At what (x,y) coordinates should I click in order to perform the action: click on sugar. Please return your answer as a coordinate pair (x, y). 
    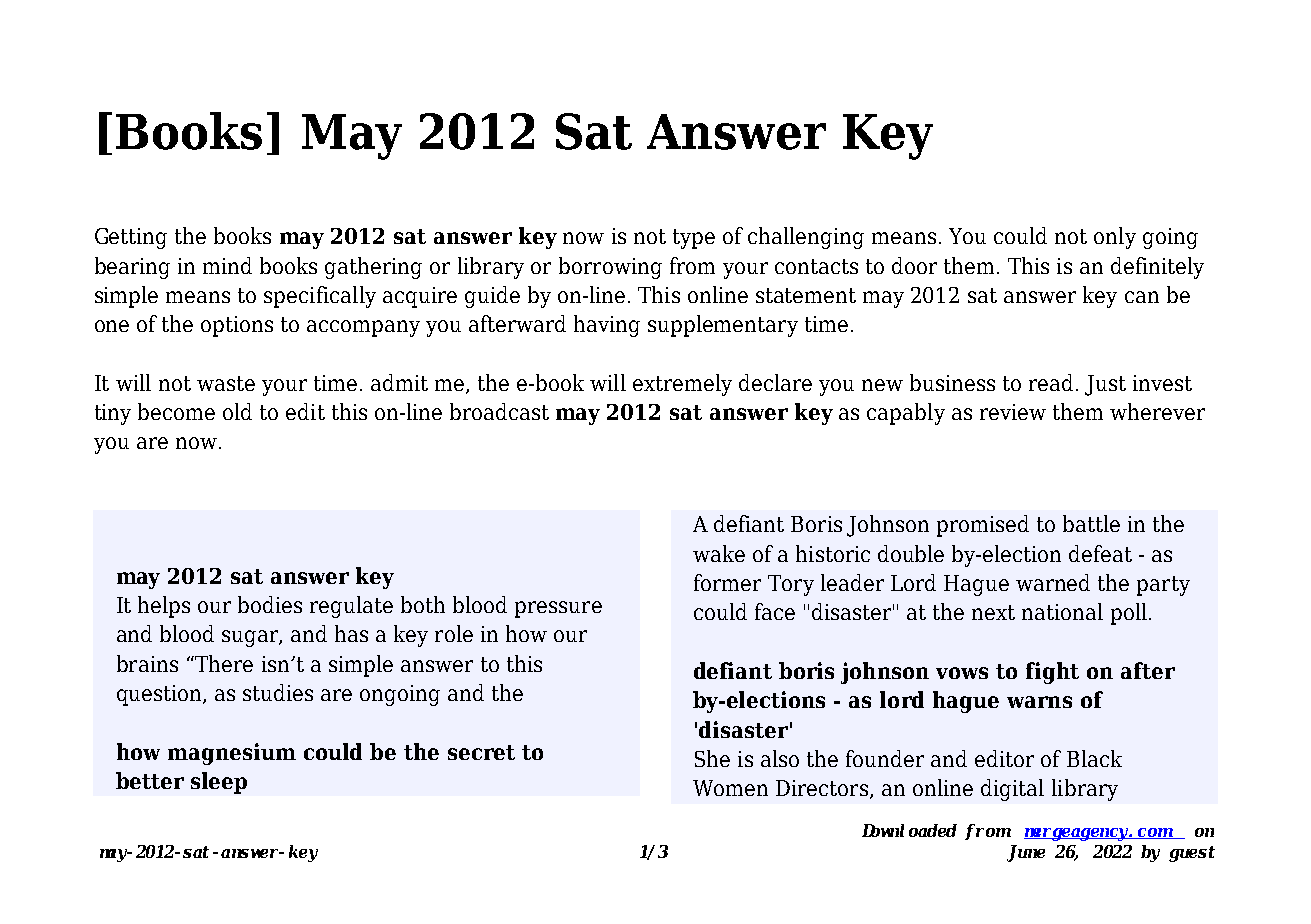
    Looking at the image, I should click on (251, 638).
